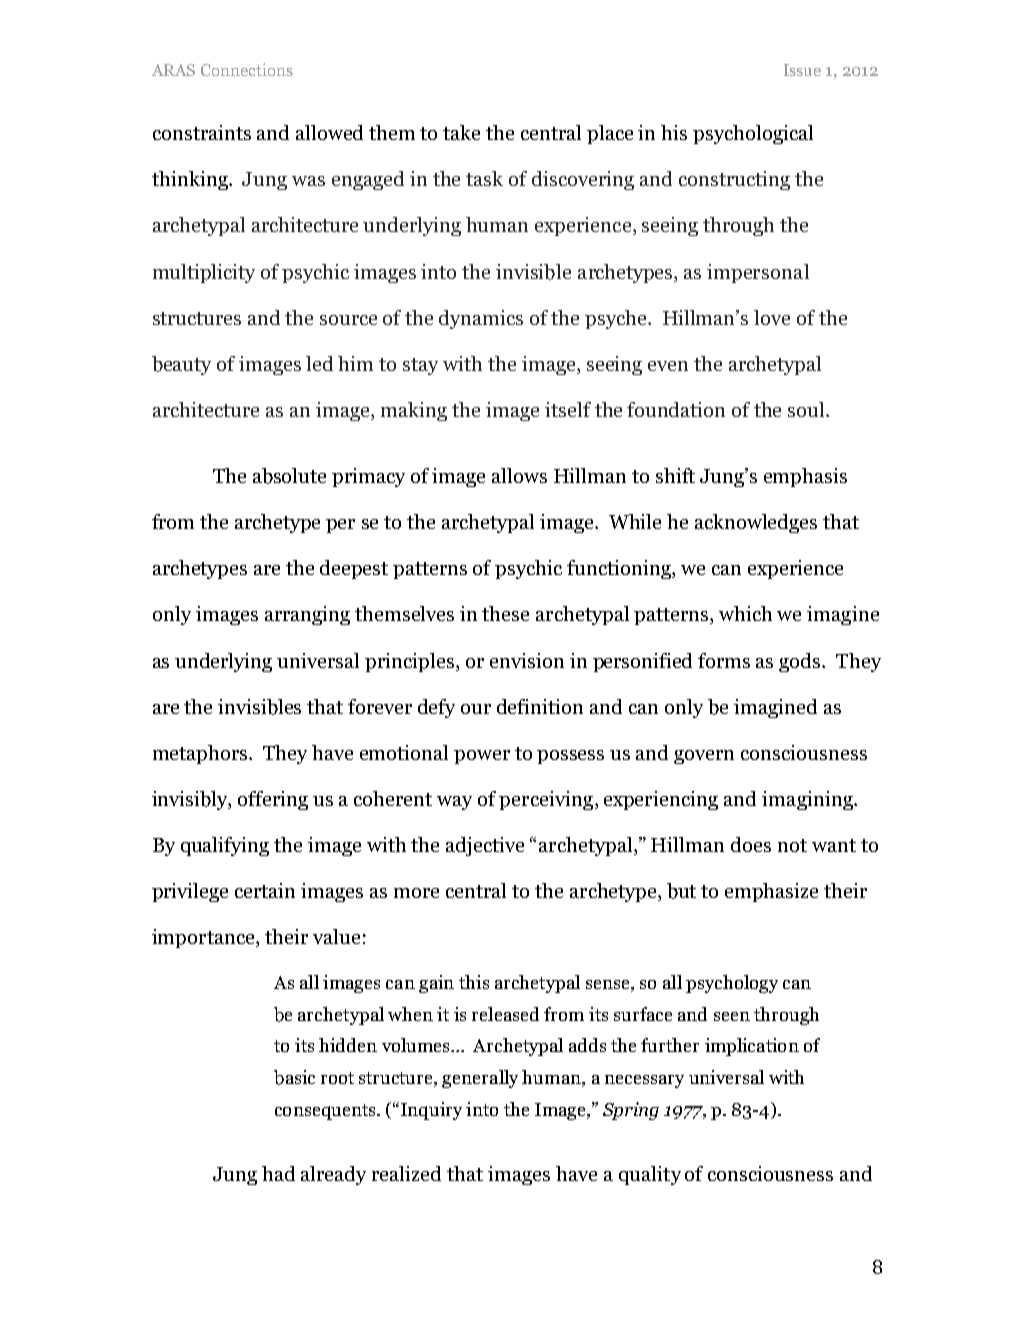 This screenshot has height=1339, width=1035. What do you see at coordinates (461, 132) in the screenshot?
I see `take` at bounding box center [461, 132].
